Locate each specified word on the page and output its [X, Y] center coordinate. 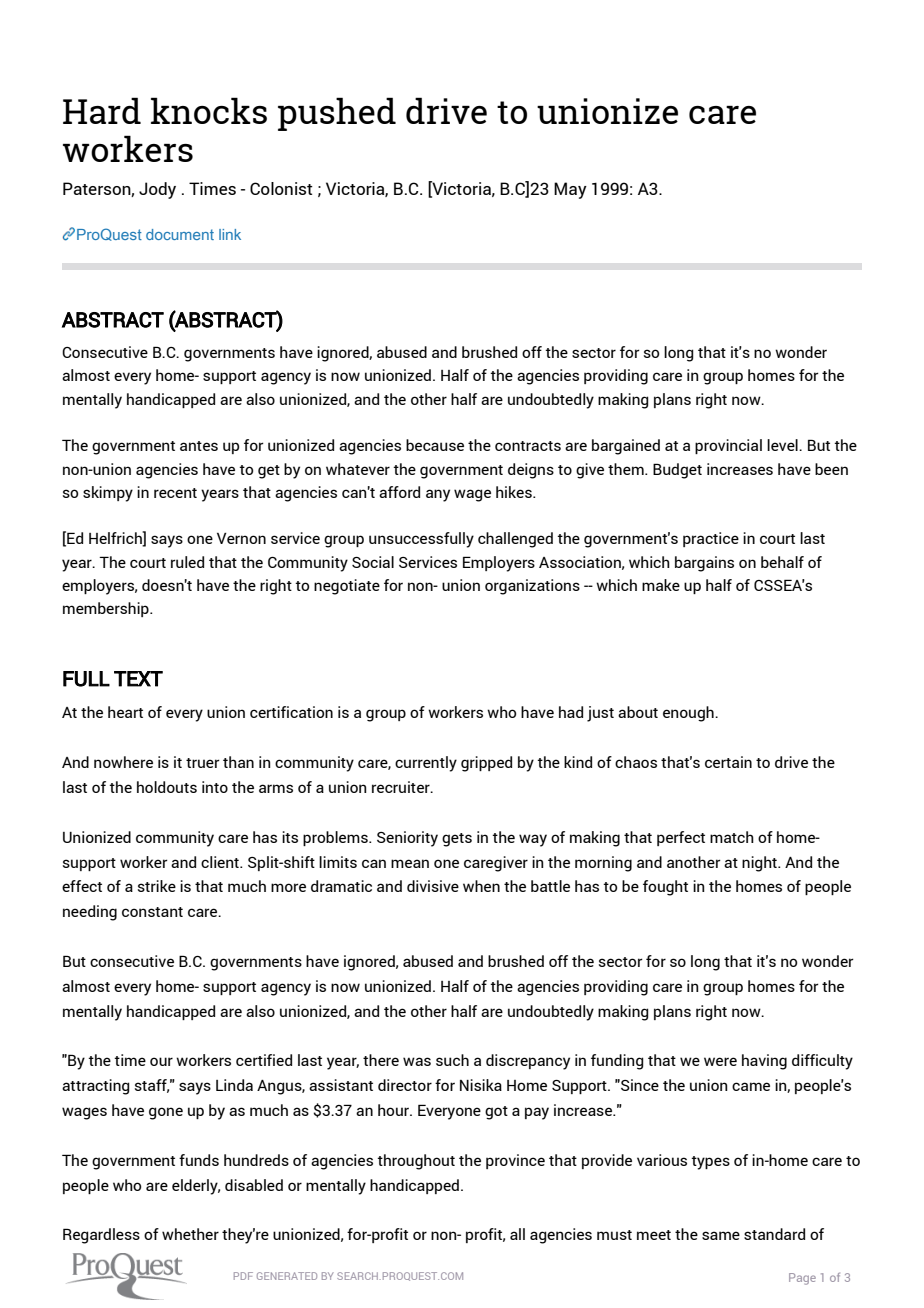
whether [190, 1234]
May [570, 190]
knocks [209, 110]
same [721, 1235]
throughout [416, 1162]
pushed [337, 114]
